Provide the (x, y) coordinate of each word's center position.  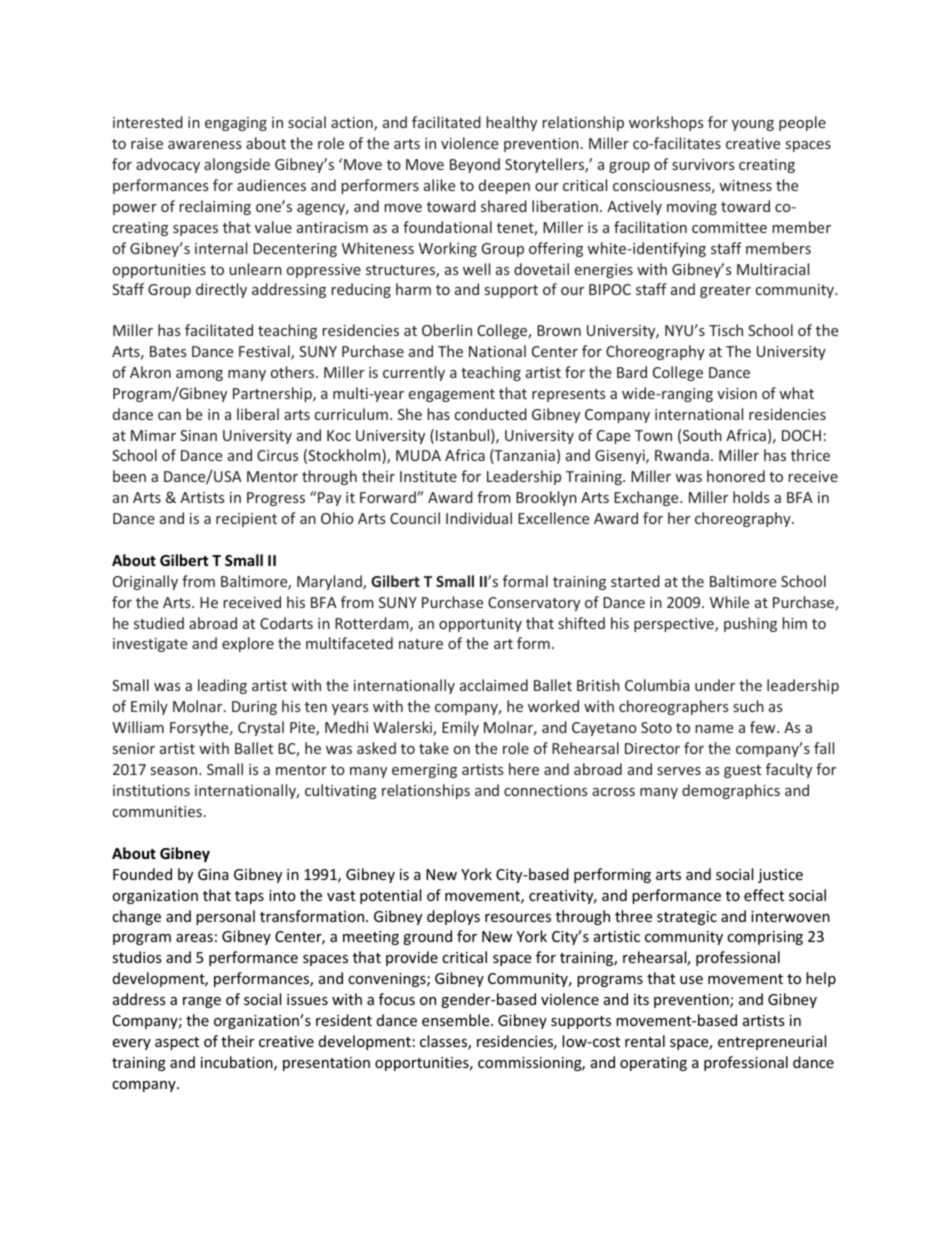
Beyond (475, 165)
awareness (204, 145)
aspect (177, 1043)
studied (159, 623)
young (753, 125)
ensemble (457, 1020)
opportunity (480, 625)
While (729, 602)
